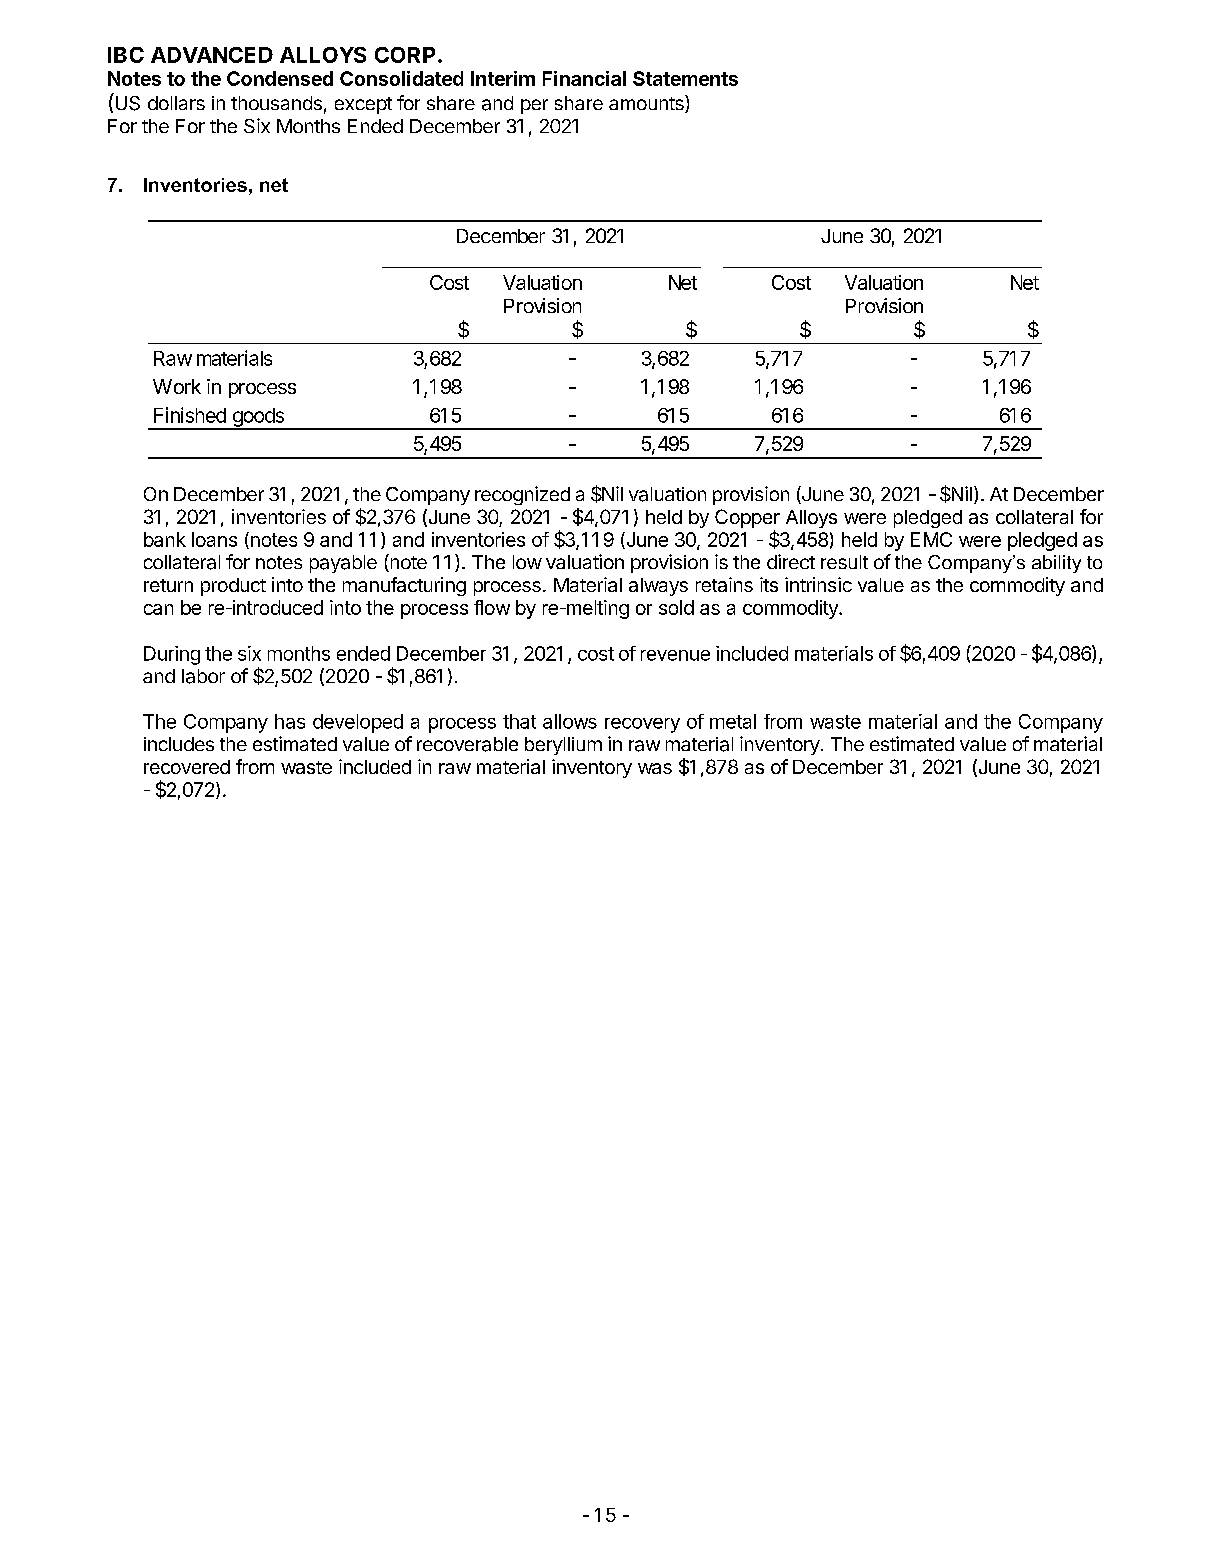 The image size is (1210, 1566). Describe the element at coordinates (584, 78) in the screenshot. I see `Financial` at that location.
